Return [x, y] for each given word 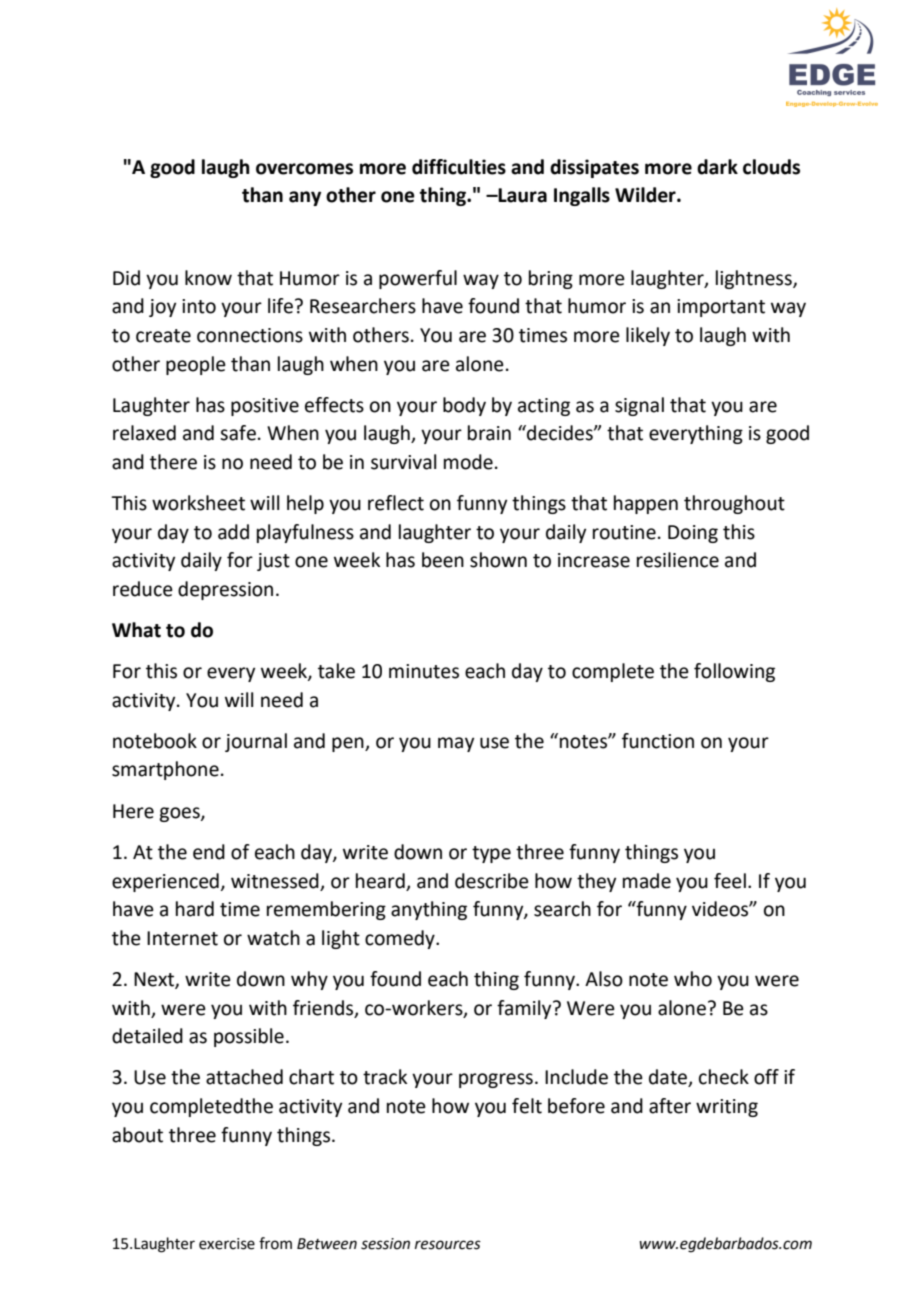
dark [717, 167]
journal [256, 742]
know [208, 278]
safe [238, 433]
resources [448, 1245]
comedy [401, 939]
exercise [227, 1244]
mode [468, 462]
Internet [182, 938]
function [658, 741]
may [456, 744]
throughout [734, 504]
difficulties [459, 167]
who [693, 979]
